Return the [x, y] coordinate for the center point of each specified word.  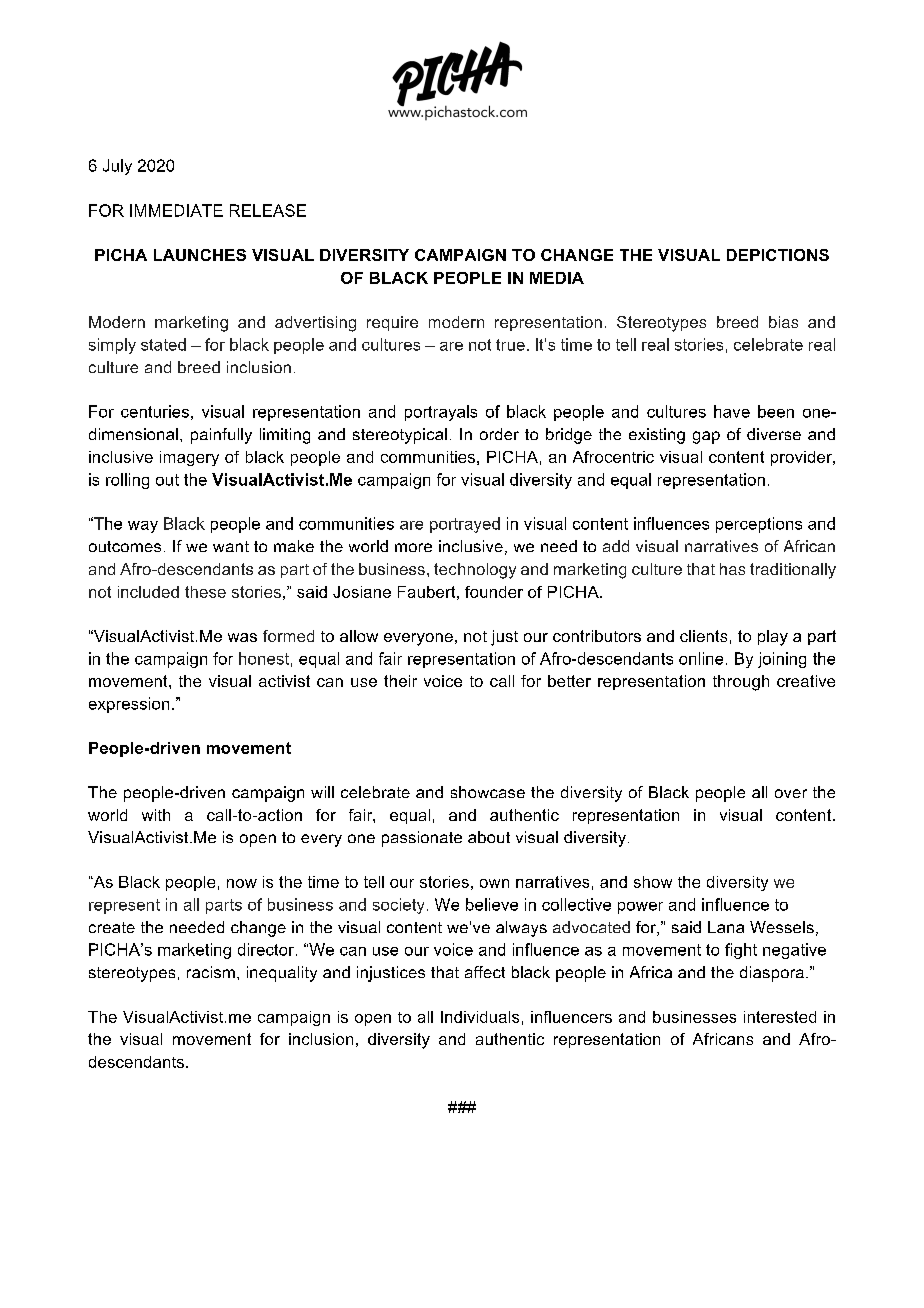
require [392, 323]
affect [485, 972]
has [732, 569]
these [205, 592]
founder [494, 592]
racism [211, 972]
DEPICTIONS [778, 255]
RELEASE [268, 210]
